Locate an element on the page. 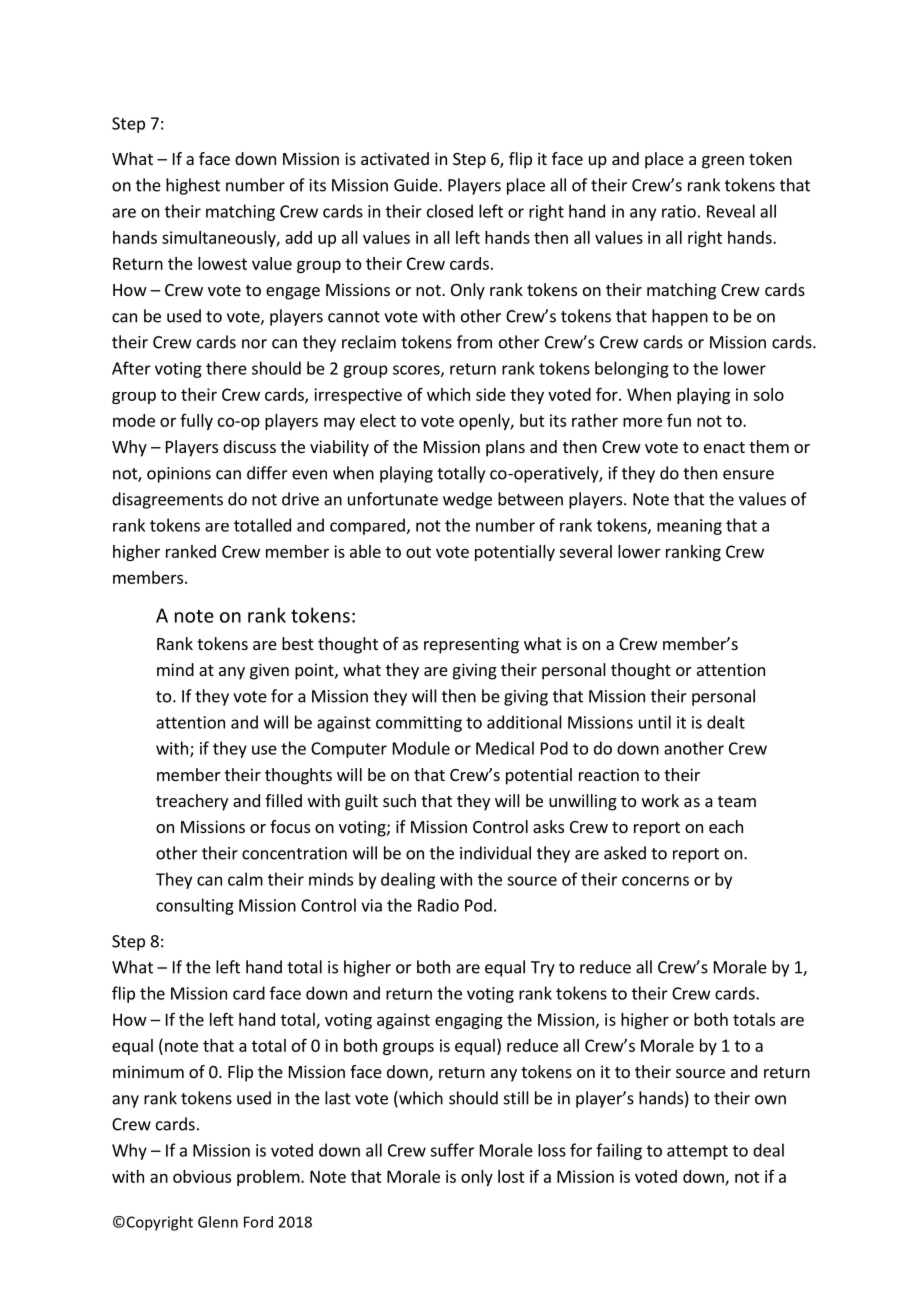 Image resolution: width=924 pixels, height=1308 pixels. there is located at coordinates (226, 368).
